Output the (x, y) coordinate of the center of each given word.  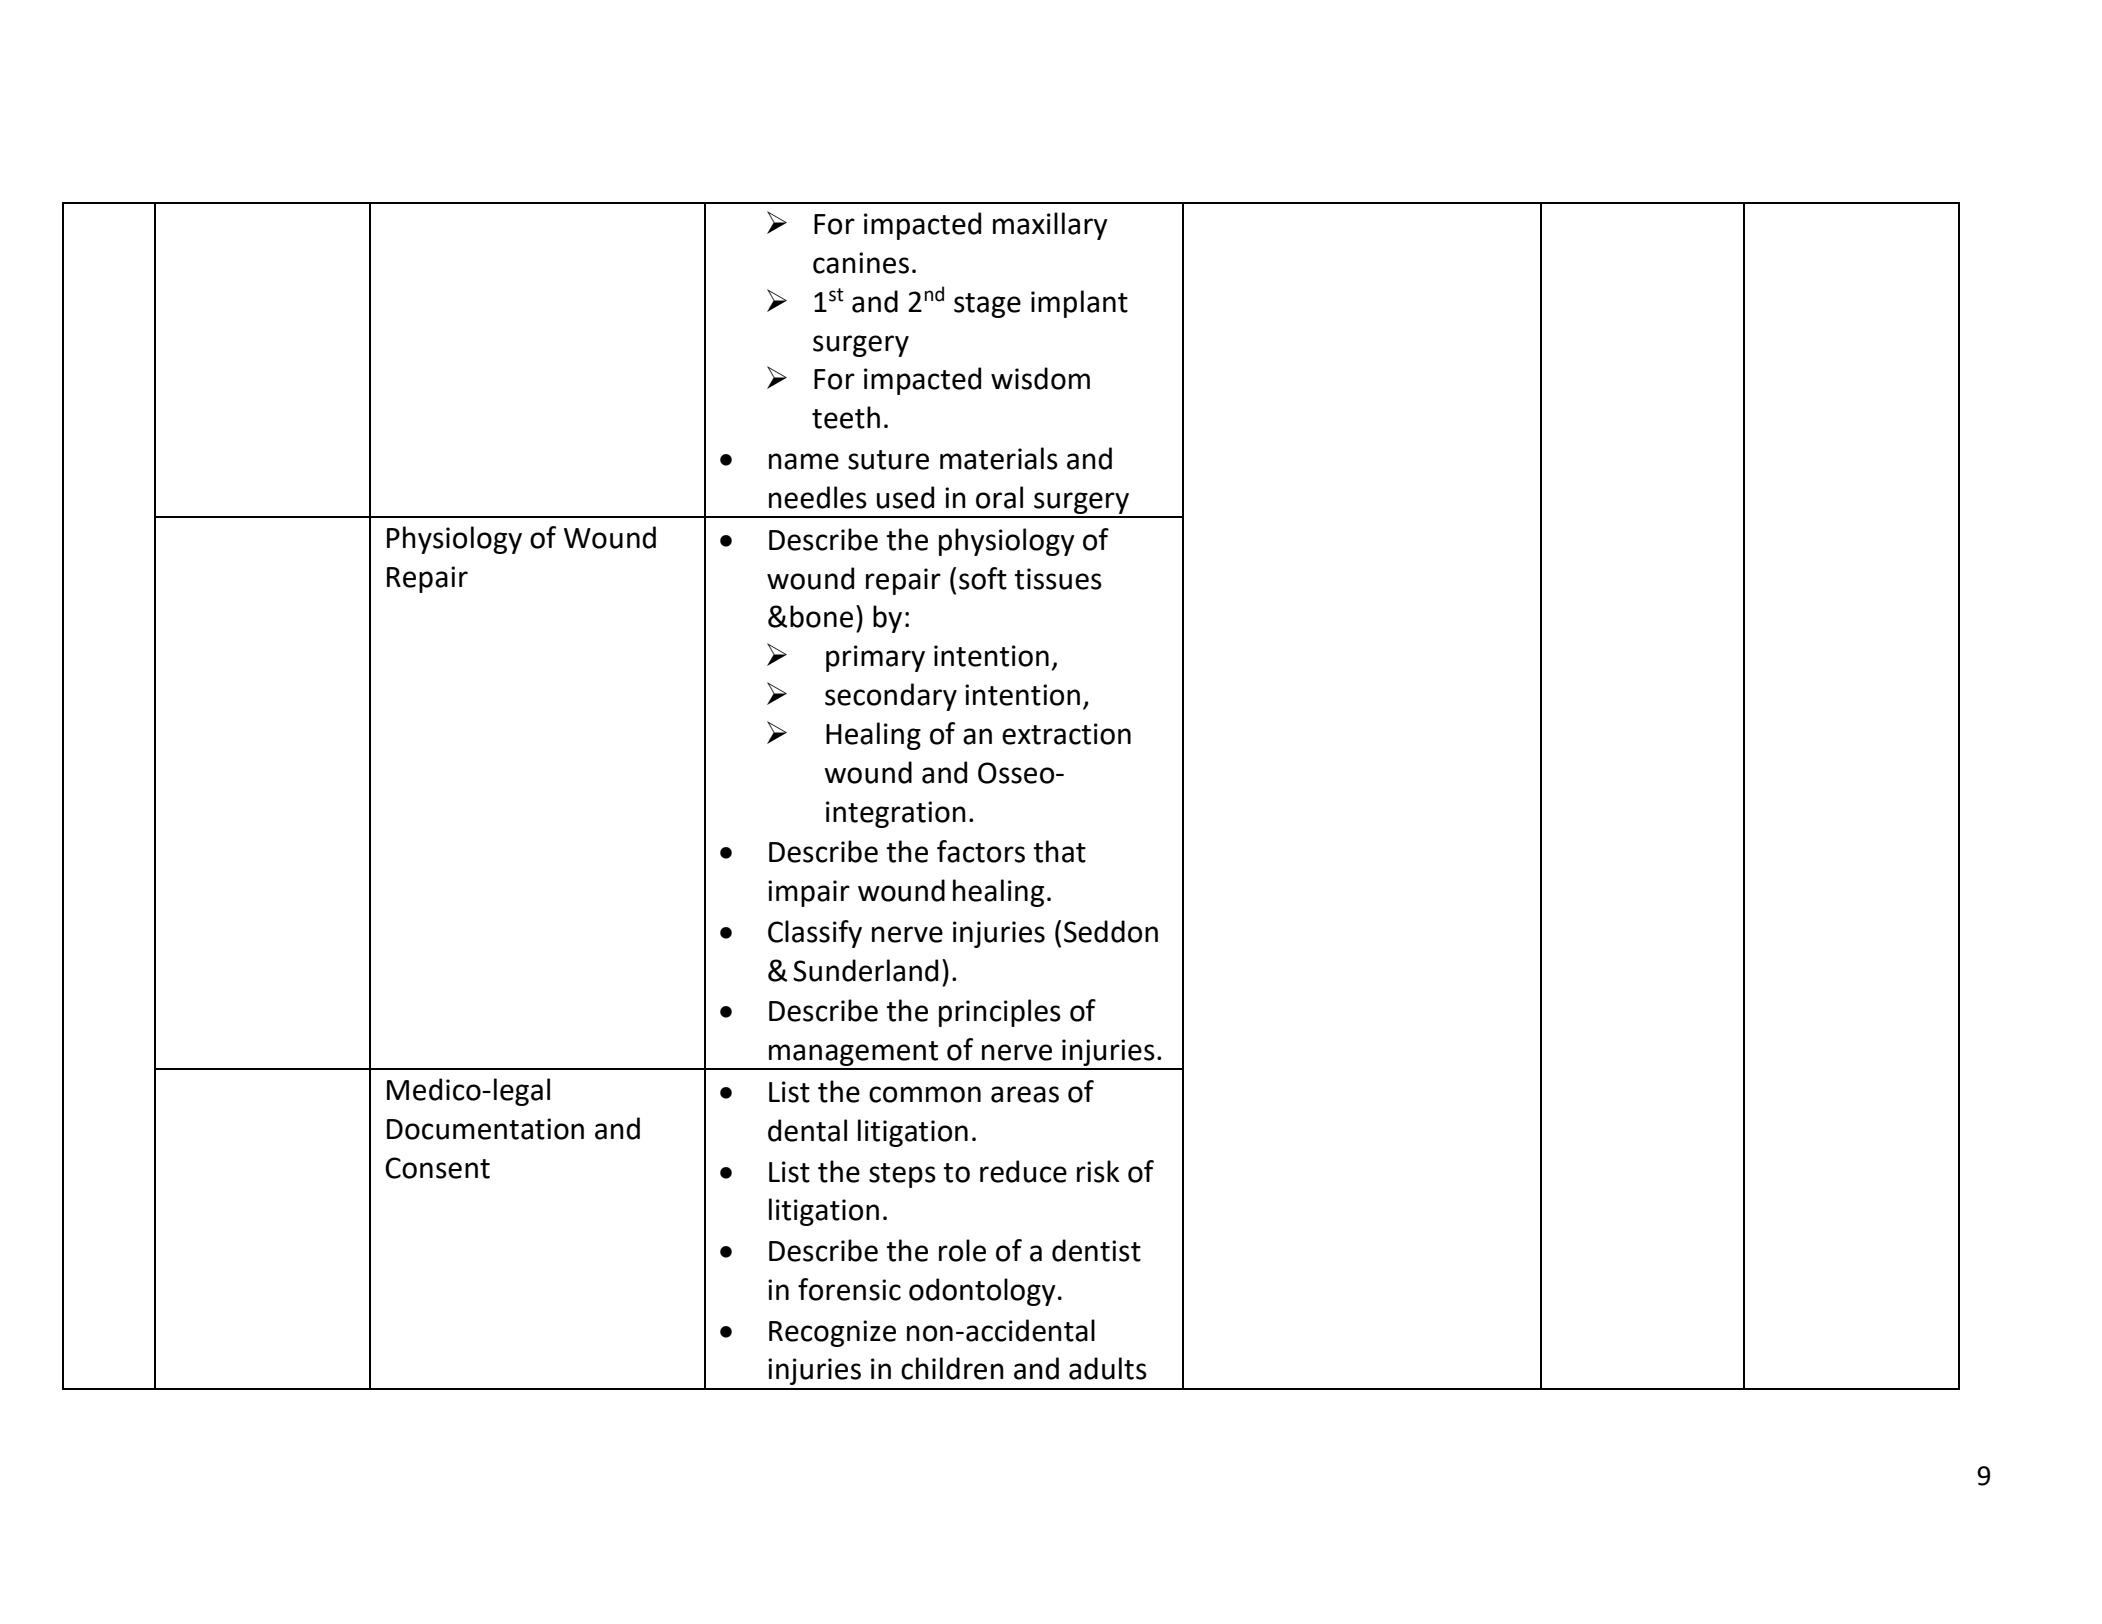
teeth (846, 417)
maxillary (1050, 226)
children (952, 1368)
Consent (437, 1168)
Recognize (832, 1333)
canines (861, 263)
